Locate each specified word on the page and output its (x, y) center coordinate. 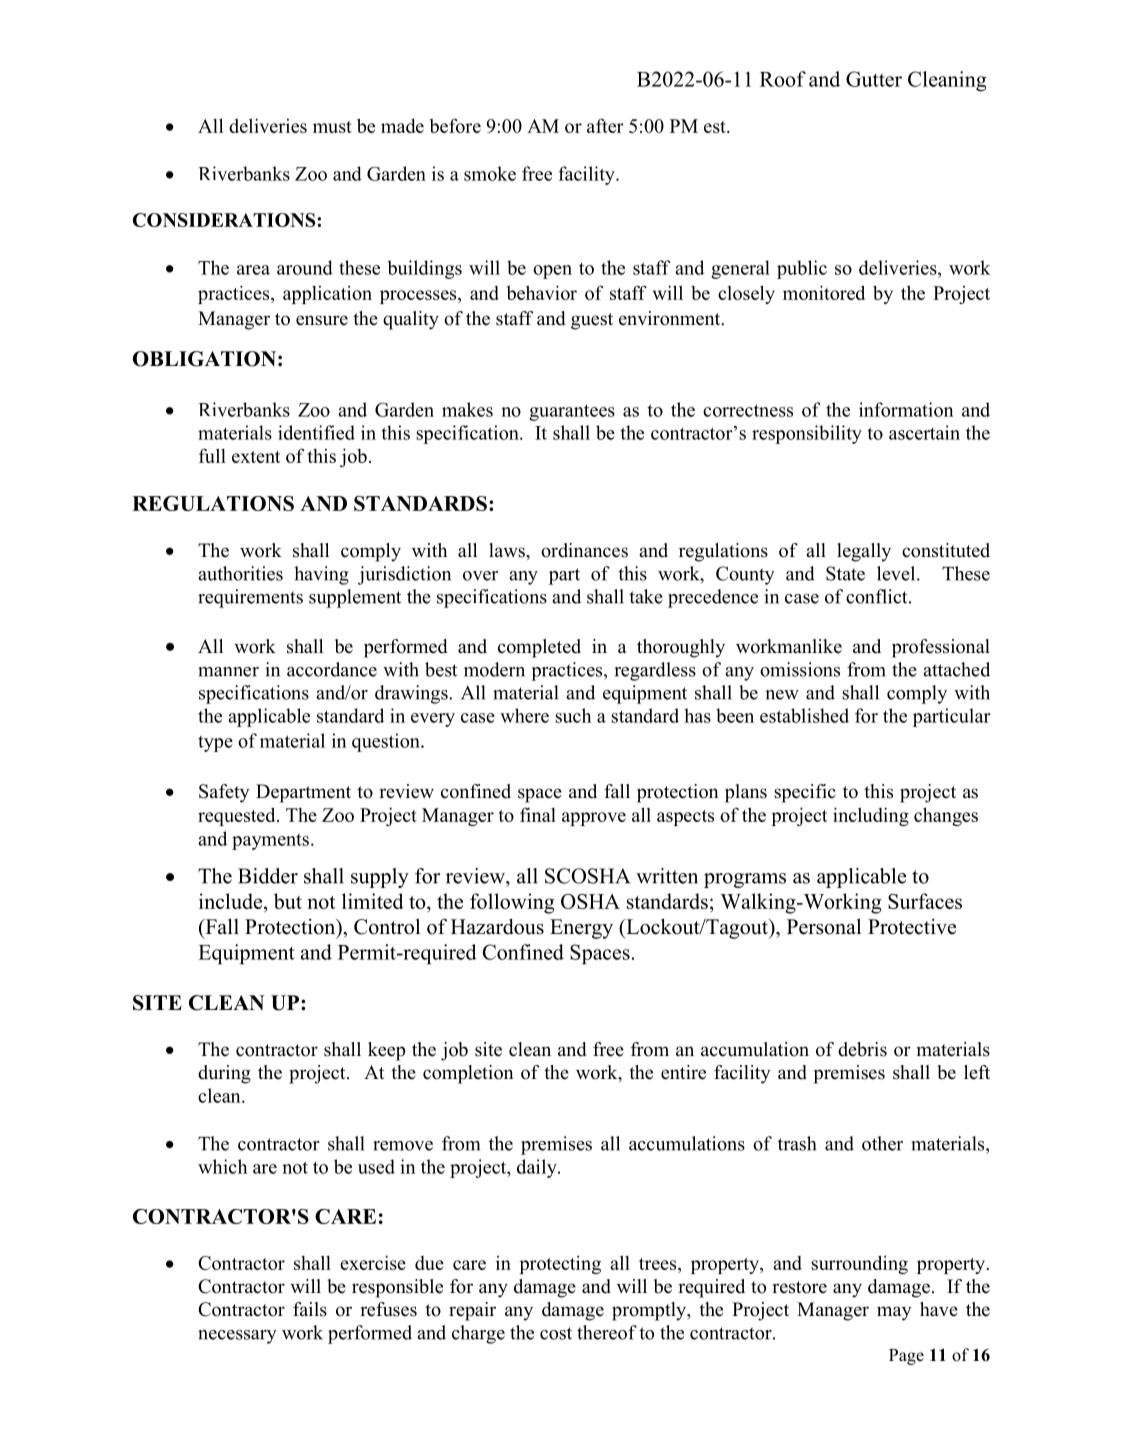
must (332, 127)
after (605, 125)
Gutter (874, 79)
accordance (332, 669)
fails (310, 1309)
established (804, 715)
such (573, 715)
